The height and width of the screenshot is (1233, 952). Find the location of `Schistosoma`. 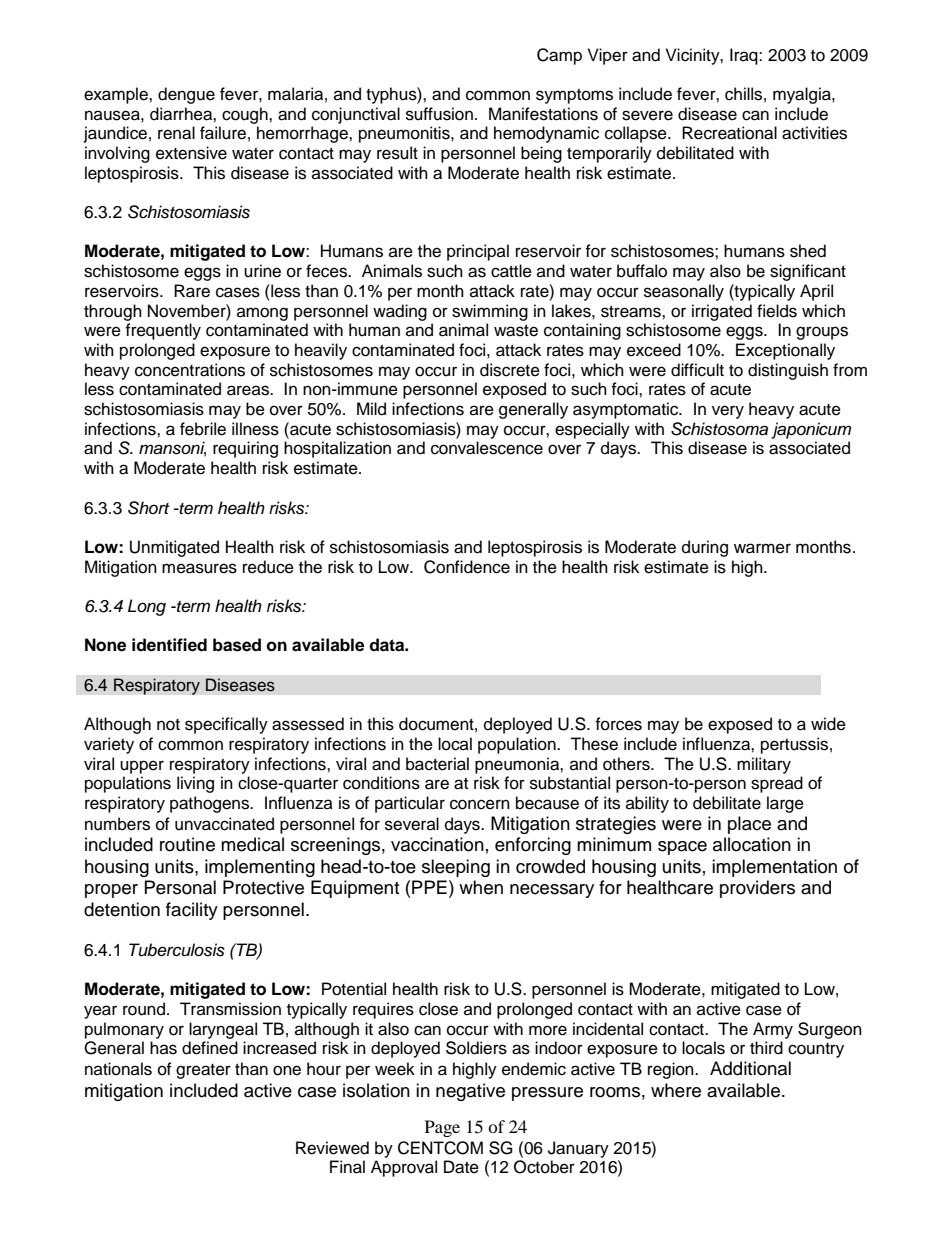

Schistosoma is located at coordinates (719, 429).
